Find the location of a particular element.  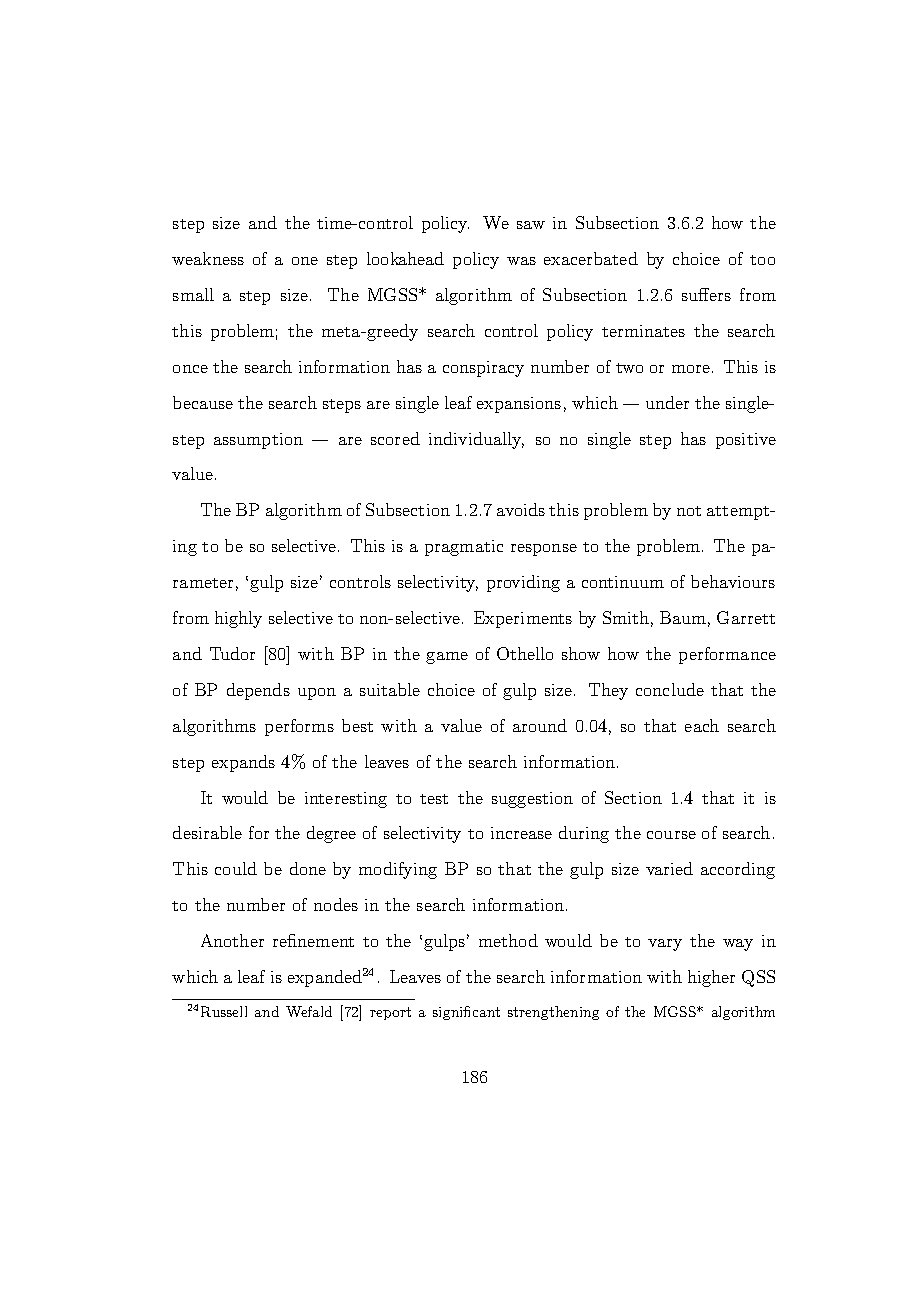

test is located at coordinates (434, 799).
